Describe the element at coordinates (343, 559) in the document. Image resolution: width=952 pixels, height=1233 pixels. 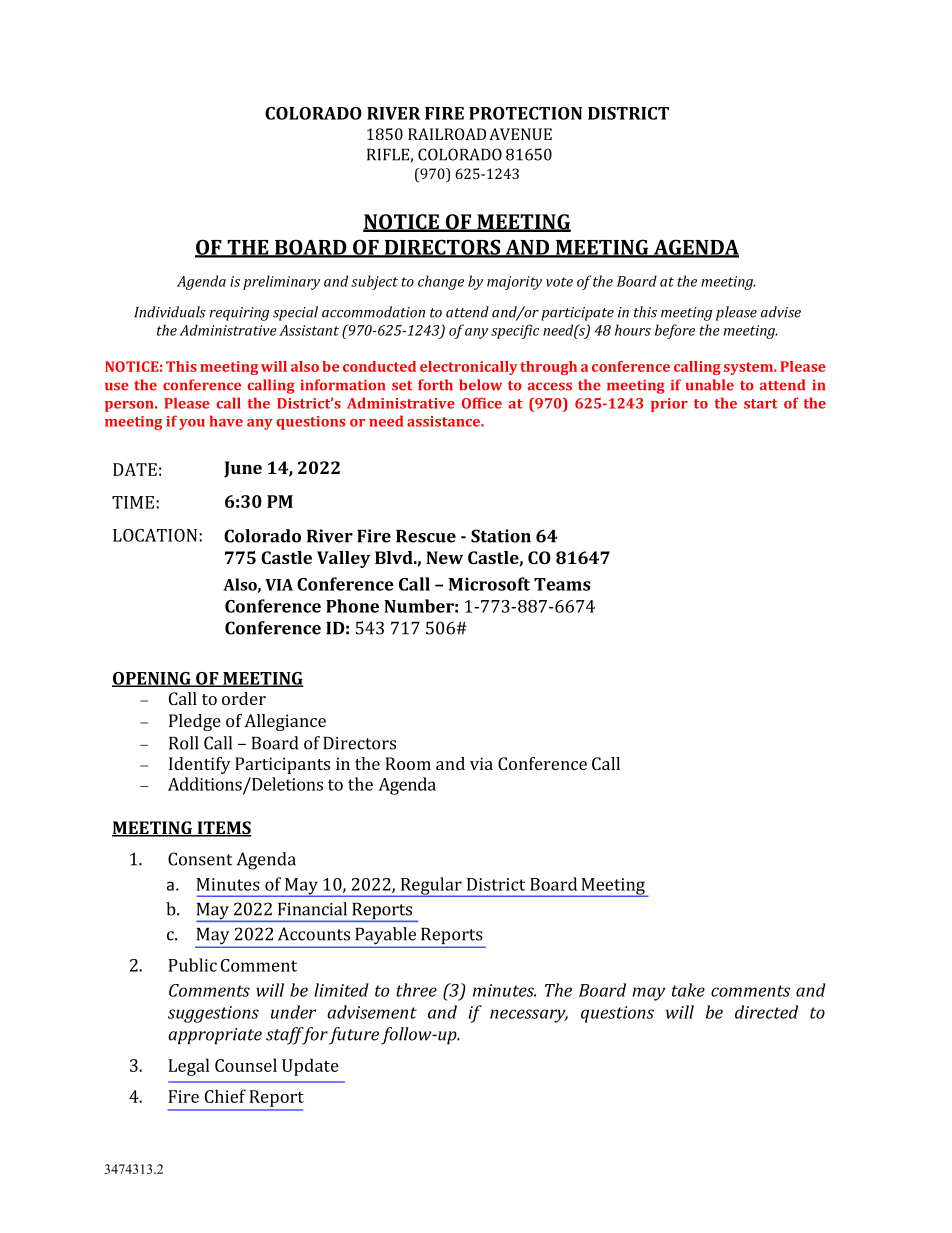
I see `Valley` at that location.
